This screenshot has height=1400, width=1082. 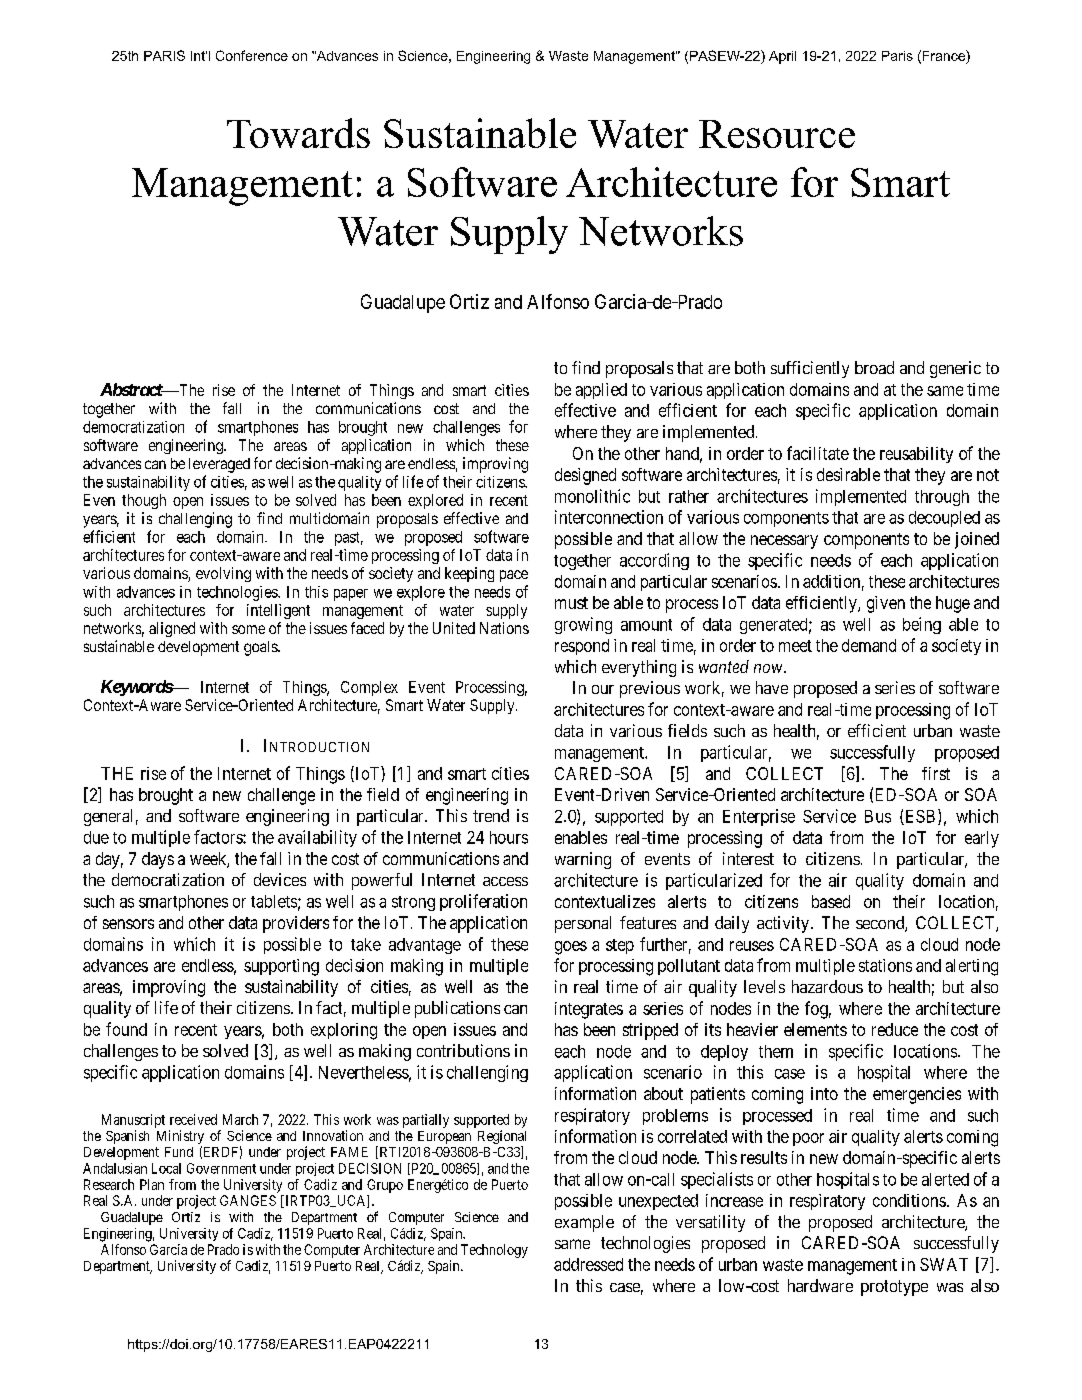 I want to click on respond, so click(x=582, y=647).
